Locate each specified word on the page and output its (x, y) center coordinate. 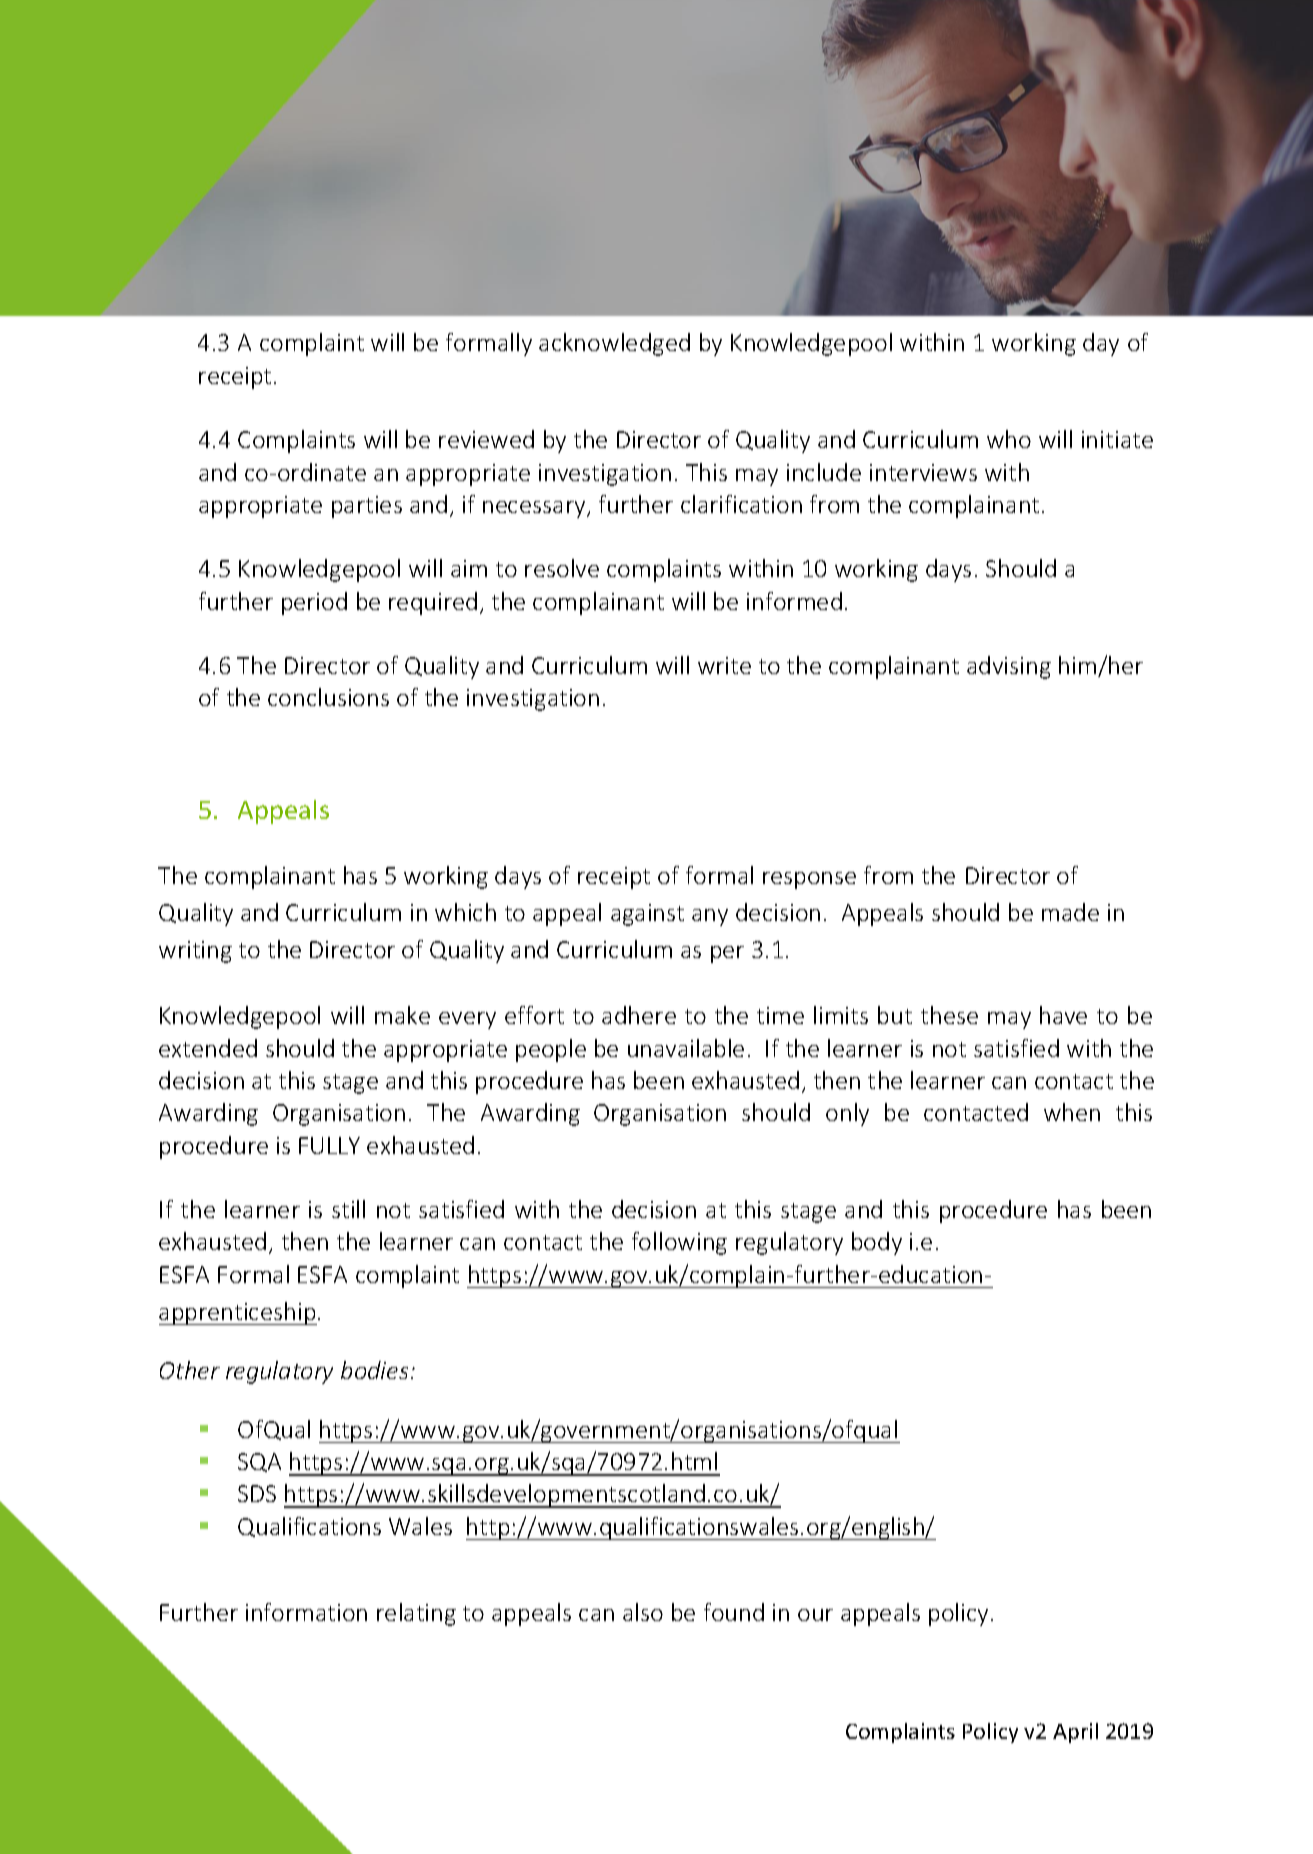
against (647, 915)
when (1072, 1112)
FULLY (329, 1145)
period (314, 603)
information (306, 1612)
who (1009, 439)
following (679, 1243)
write (724, 665)
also (643, 1612)
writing (195, 952)
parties (367, 507)
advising (1009, 667)
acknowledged (614, 344)
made (1070, 912)
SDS (257, 1493)
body (877, 1243)
